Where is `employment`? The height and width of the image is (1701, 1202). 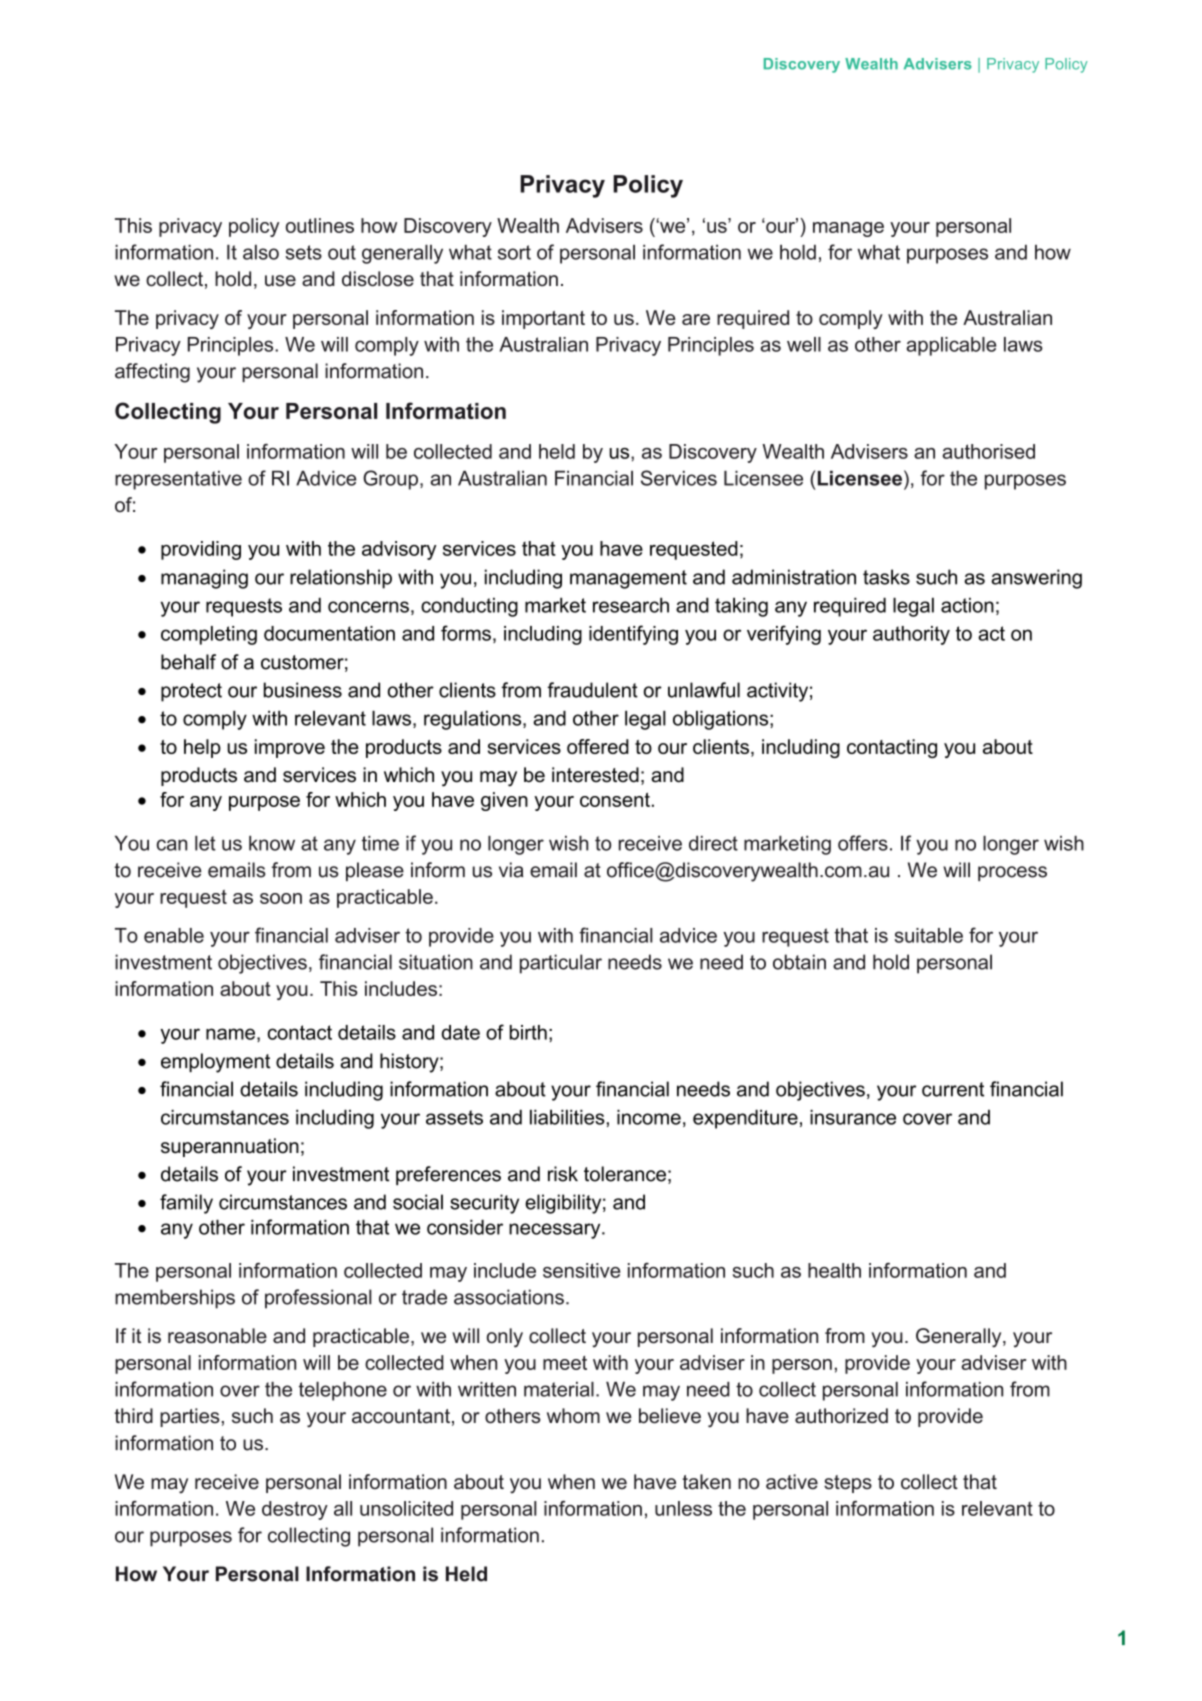 employment is located at coordinates (215, 1063).
